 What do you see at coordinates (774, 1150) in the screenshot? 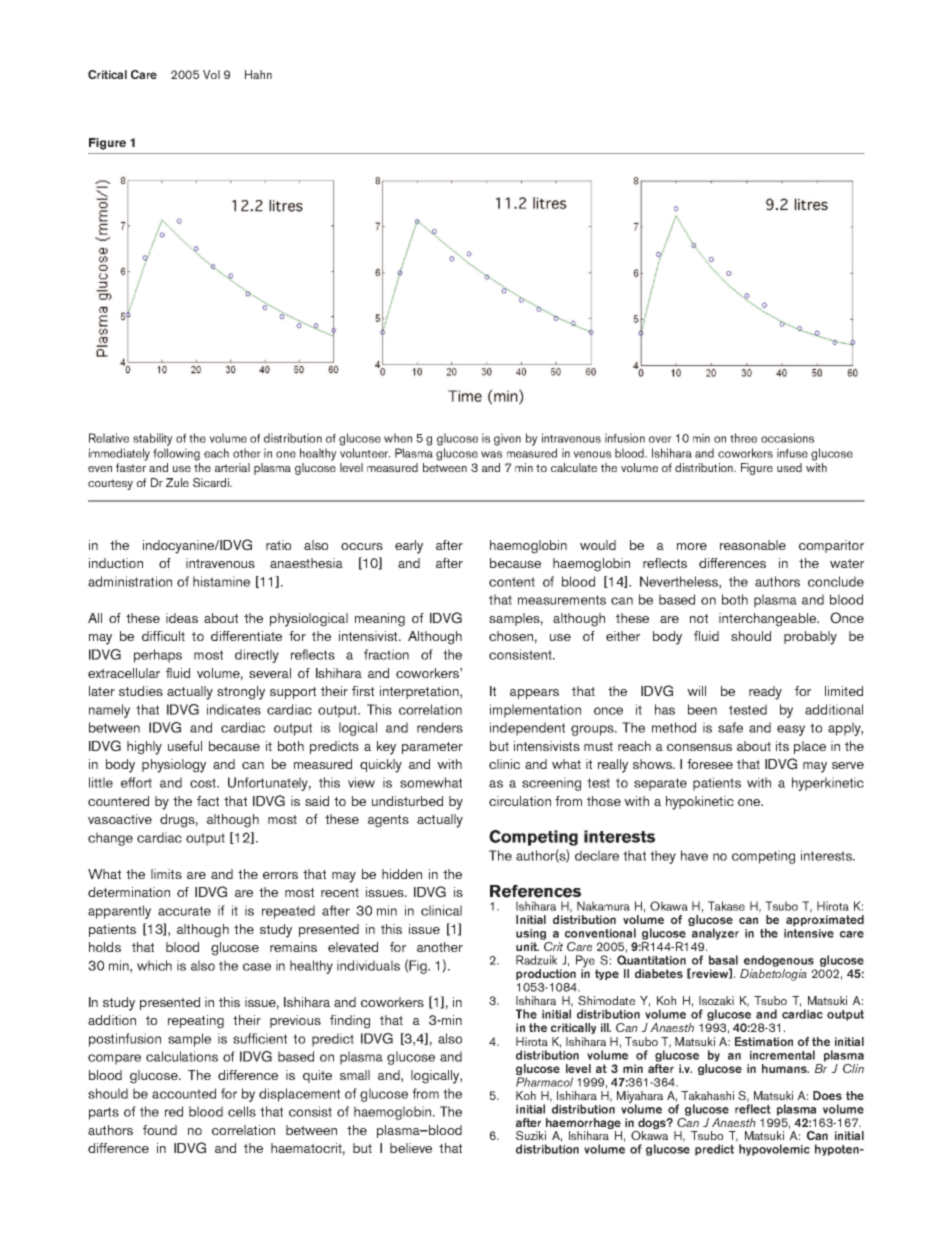
I see `hypovolemic` at bounding box center [774, 1150].
